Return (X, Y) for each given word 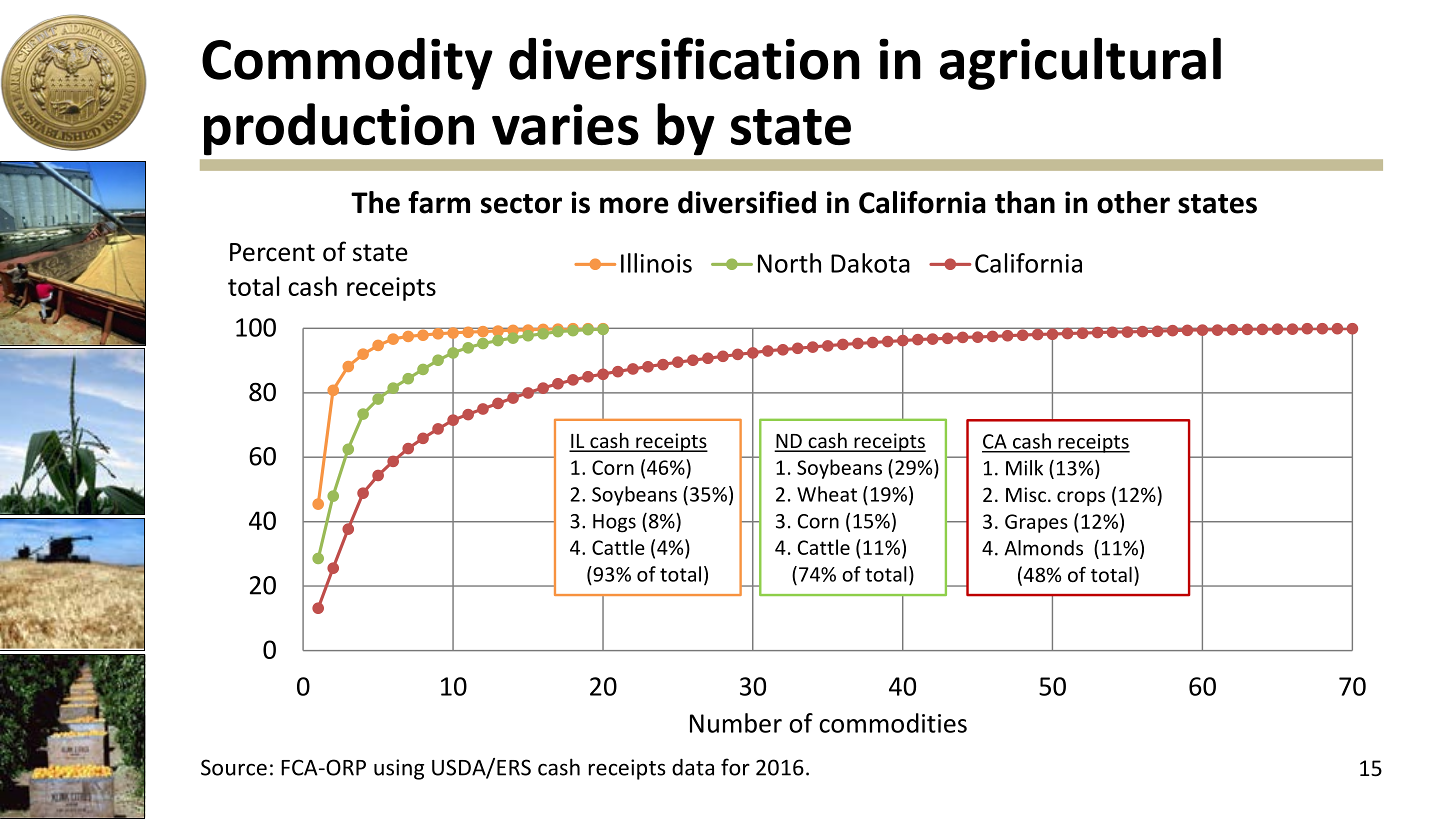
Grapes (1036, 523)
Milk (1024, 468)
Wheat (827, 494)
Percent (272, 252)
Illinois (656, 263)
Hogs (614, 523)
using (399, 769)
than (1025, 202)
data (693, 767)
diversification (684, 58)
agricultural (1080, 63)
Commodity (347, 64)
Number (736, 723)
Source (234, 767)
